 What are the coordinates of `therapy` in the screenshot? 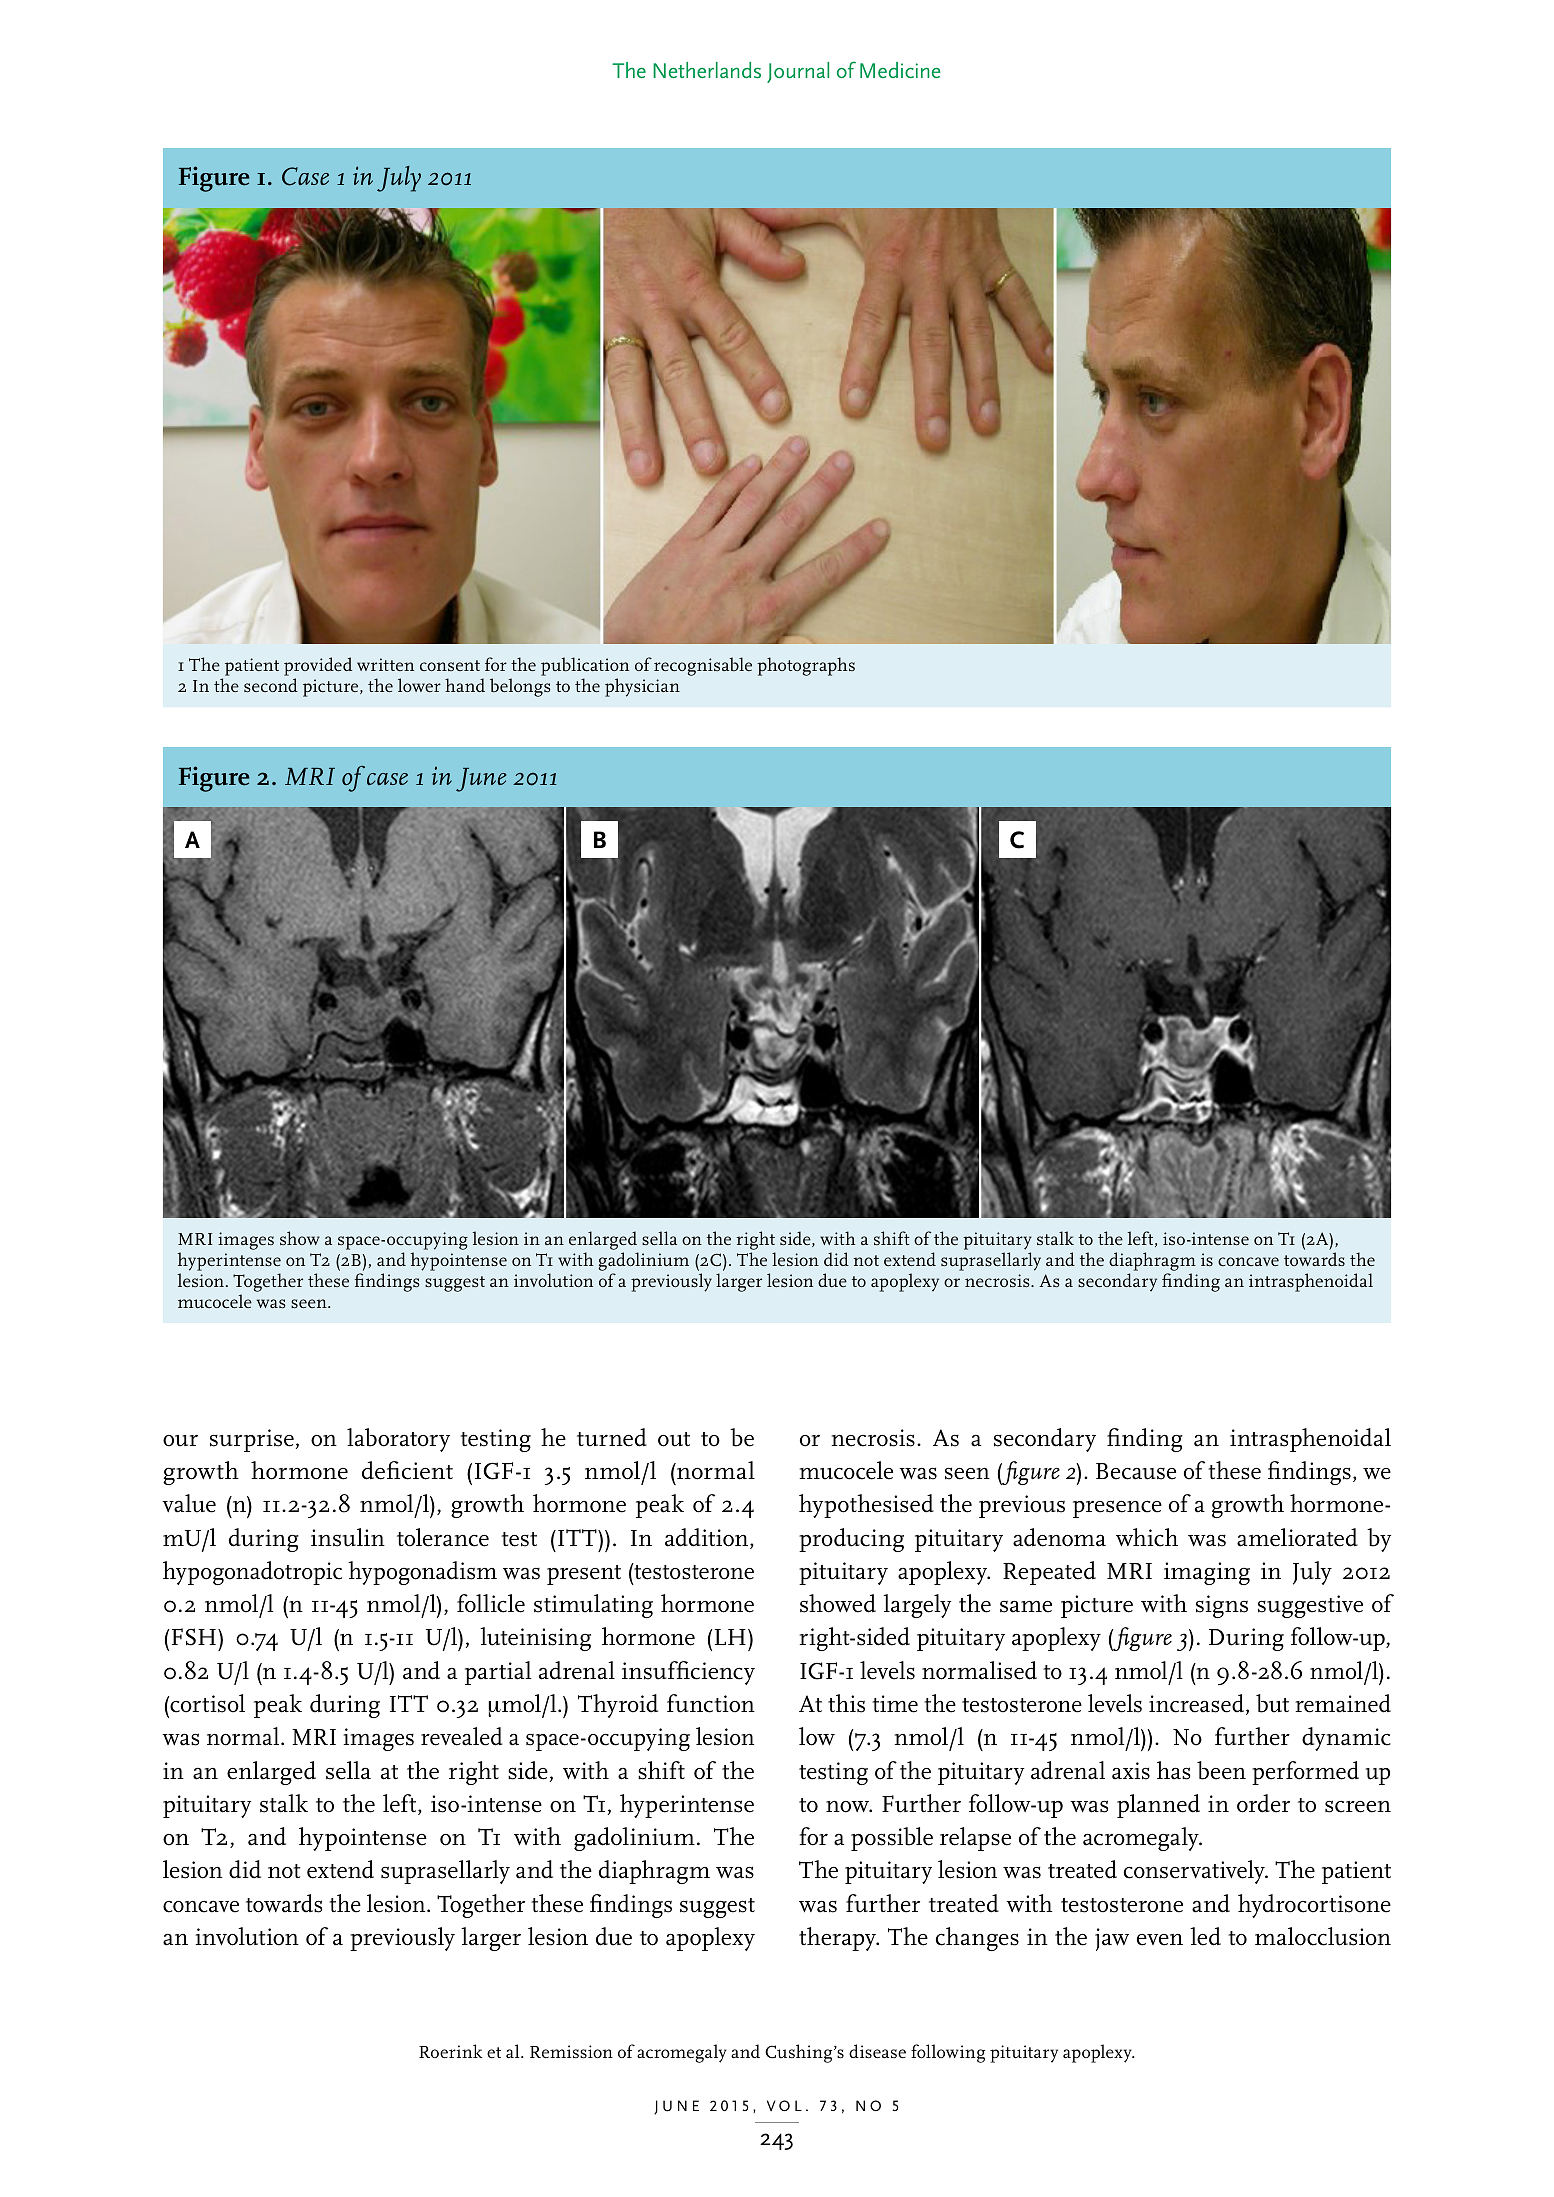 It's located at (838, 1939).
